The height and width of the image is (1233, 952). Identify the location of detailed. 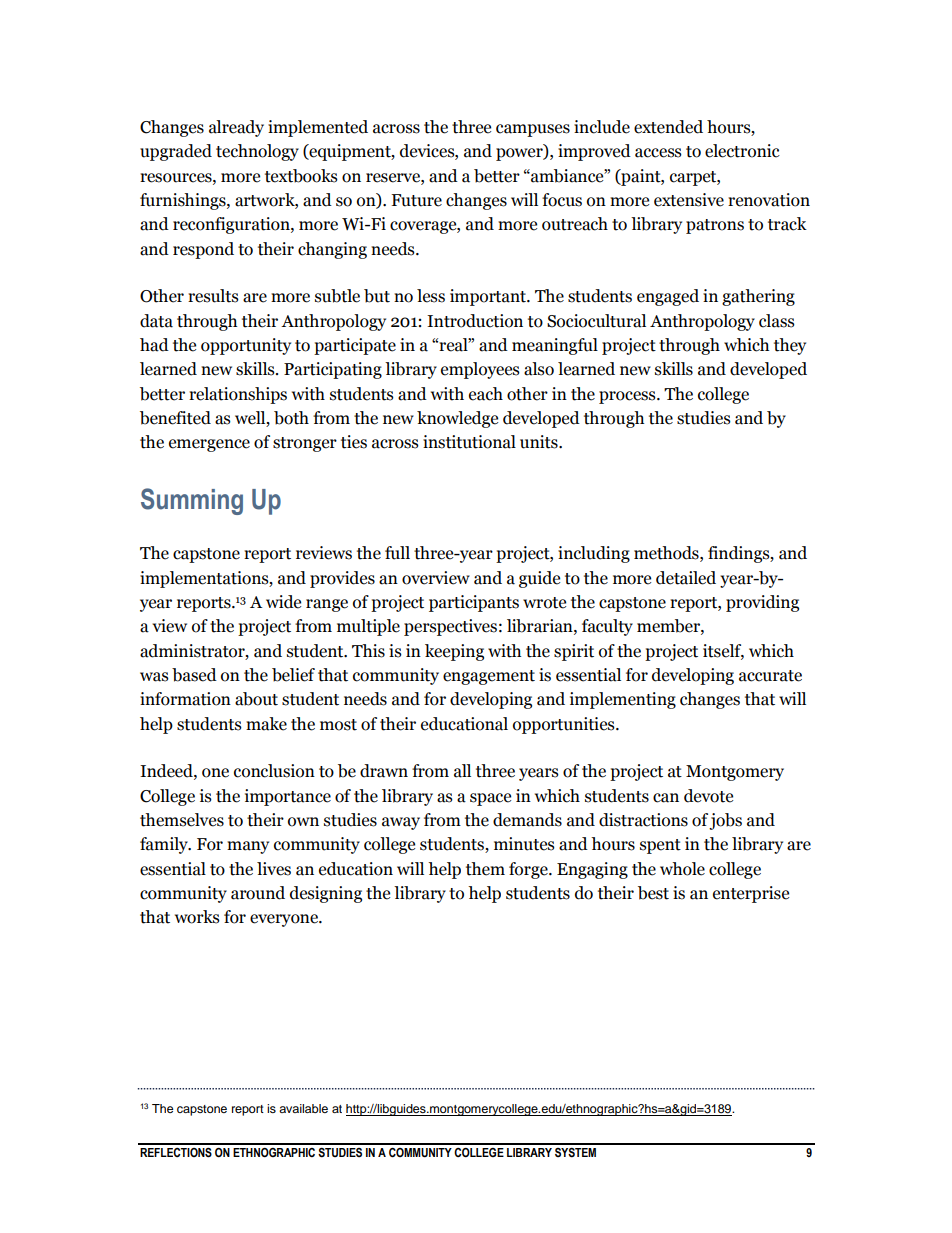
(686, 578).
